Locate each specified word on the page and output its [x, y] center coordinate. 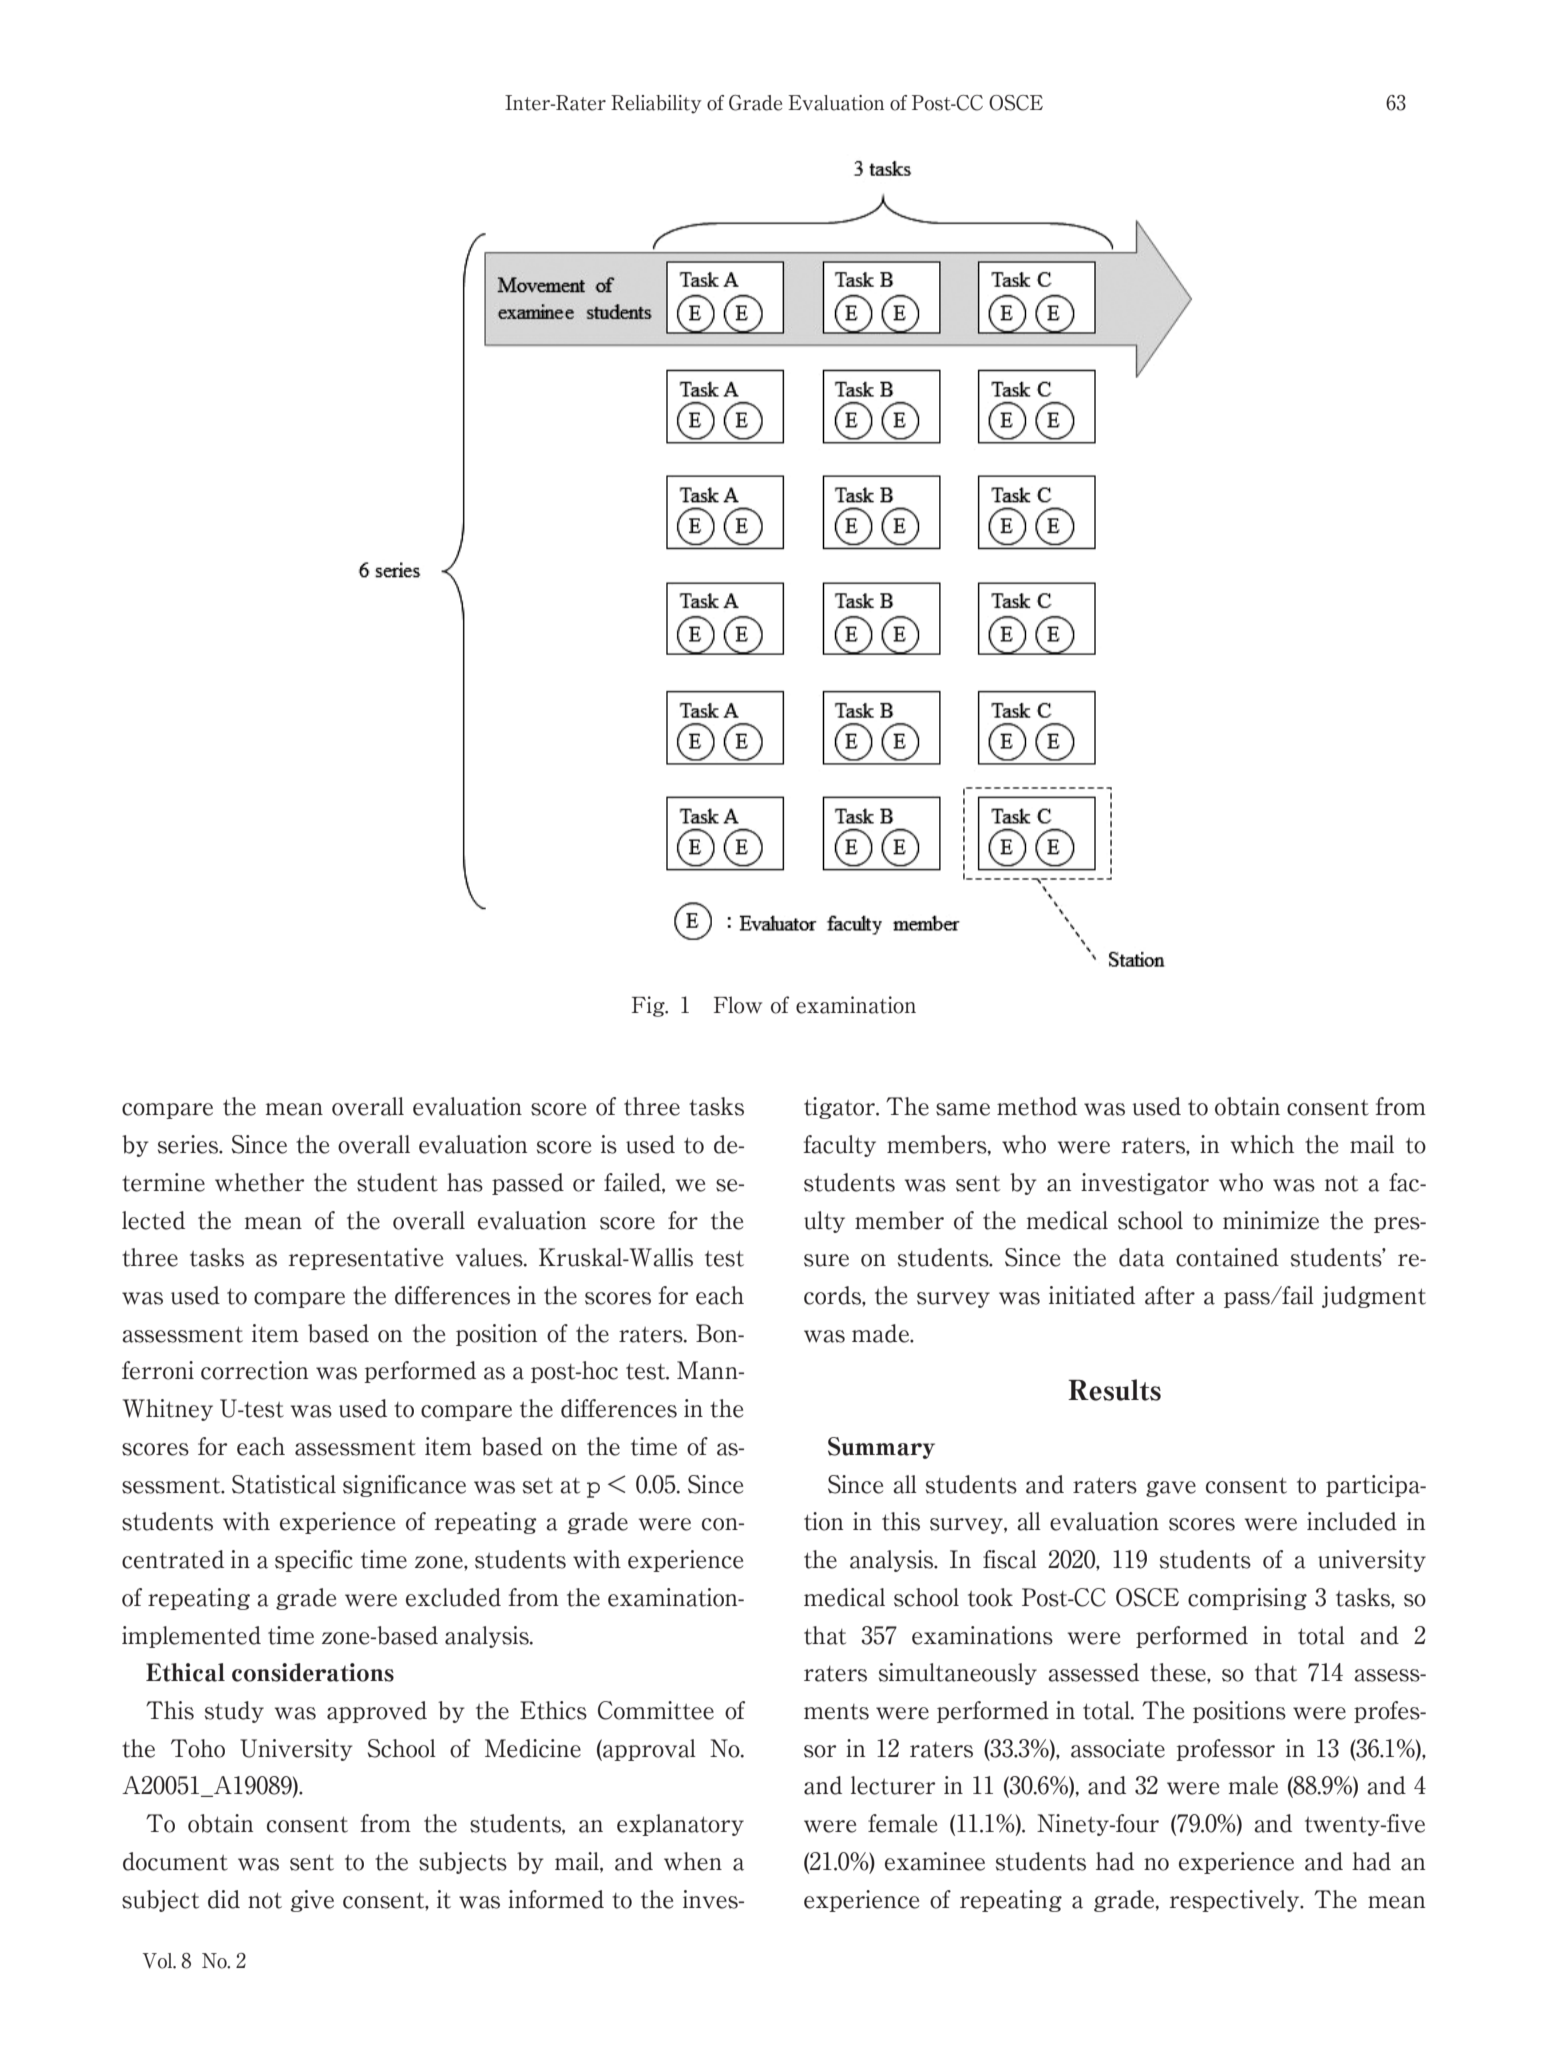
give [312, 1901]
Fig [649, 1006]
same [963, 1109]
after [1170, 1295]
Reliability [656, 104]
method [1037, 1106]
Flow [738, 1005]
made [881, 1333]
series [189, 1144]
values [490, 1257]
